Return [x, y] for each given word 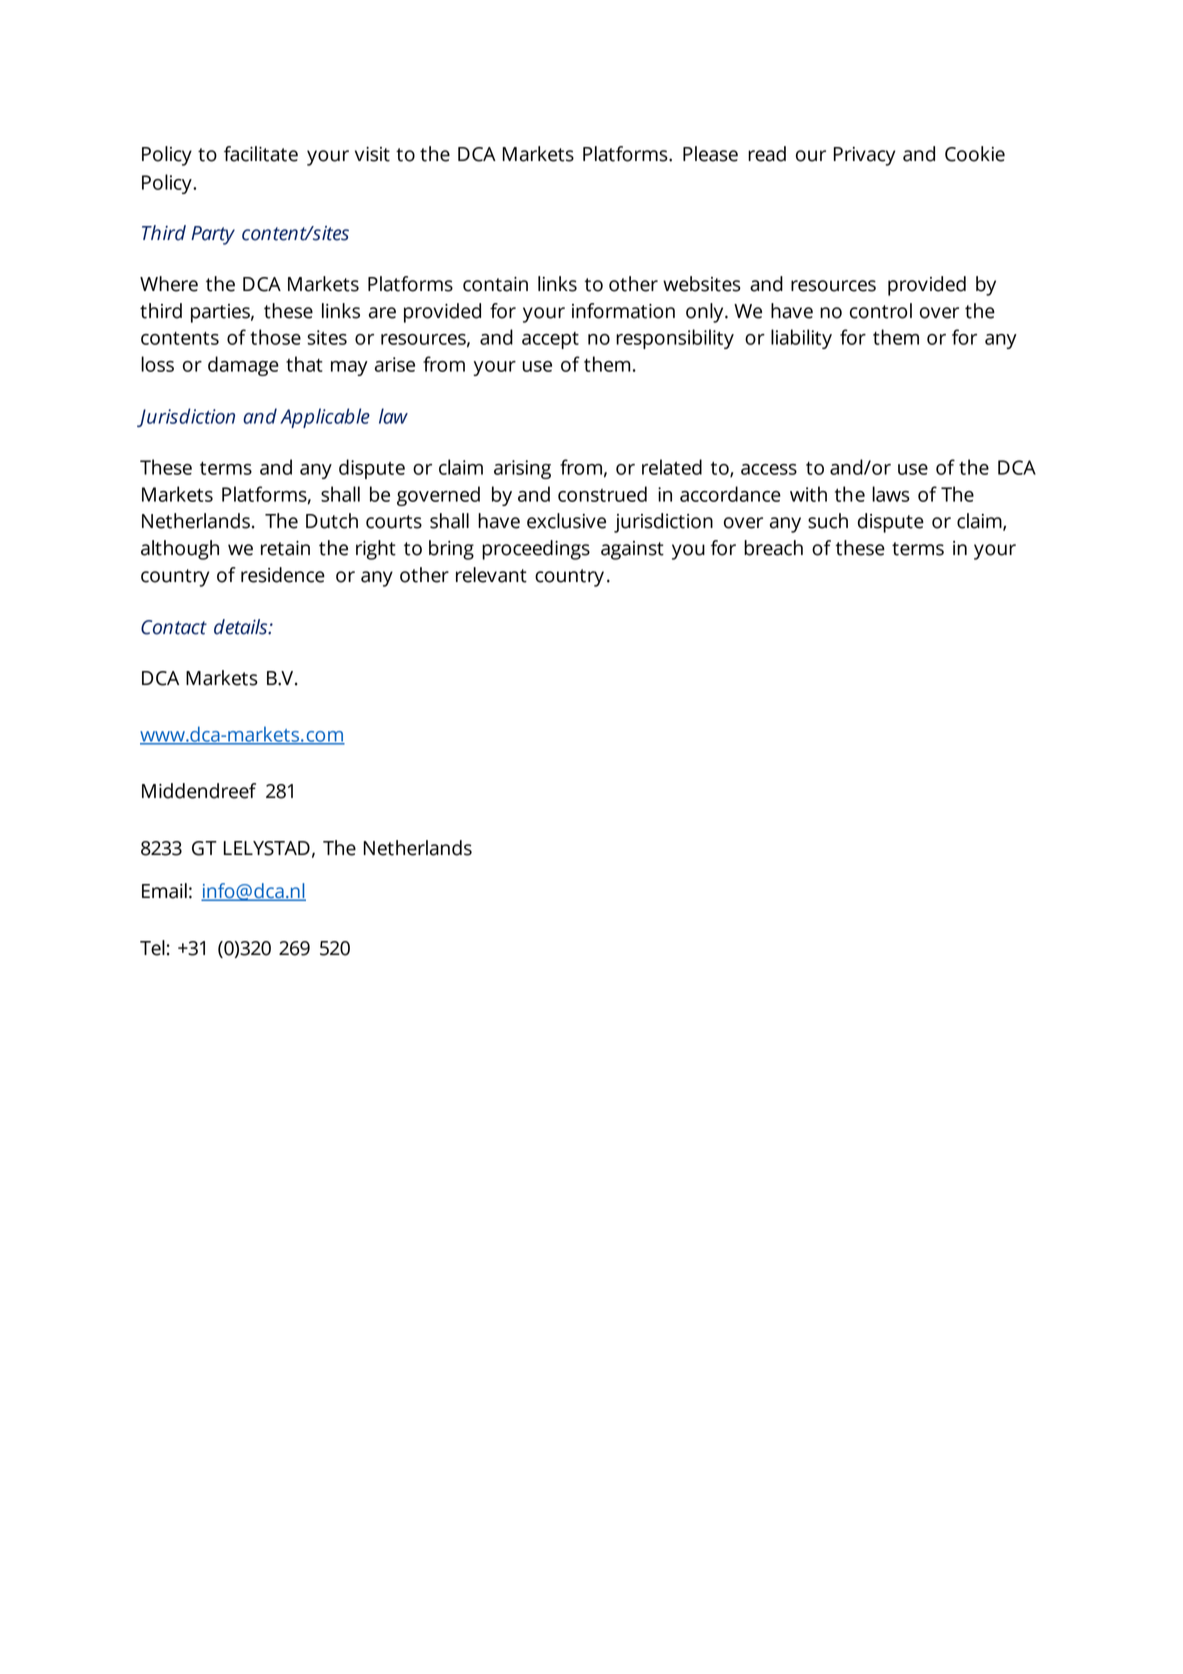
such [828, 521]
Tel [152, 948]
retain [285, 548]
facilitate [261, 154]
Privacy [864, 156]
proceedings [536, 550]
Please [710, 154]
